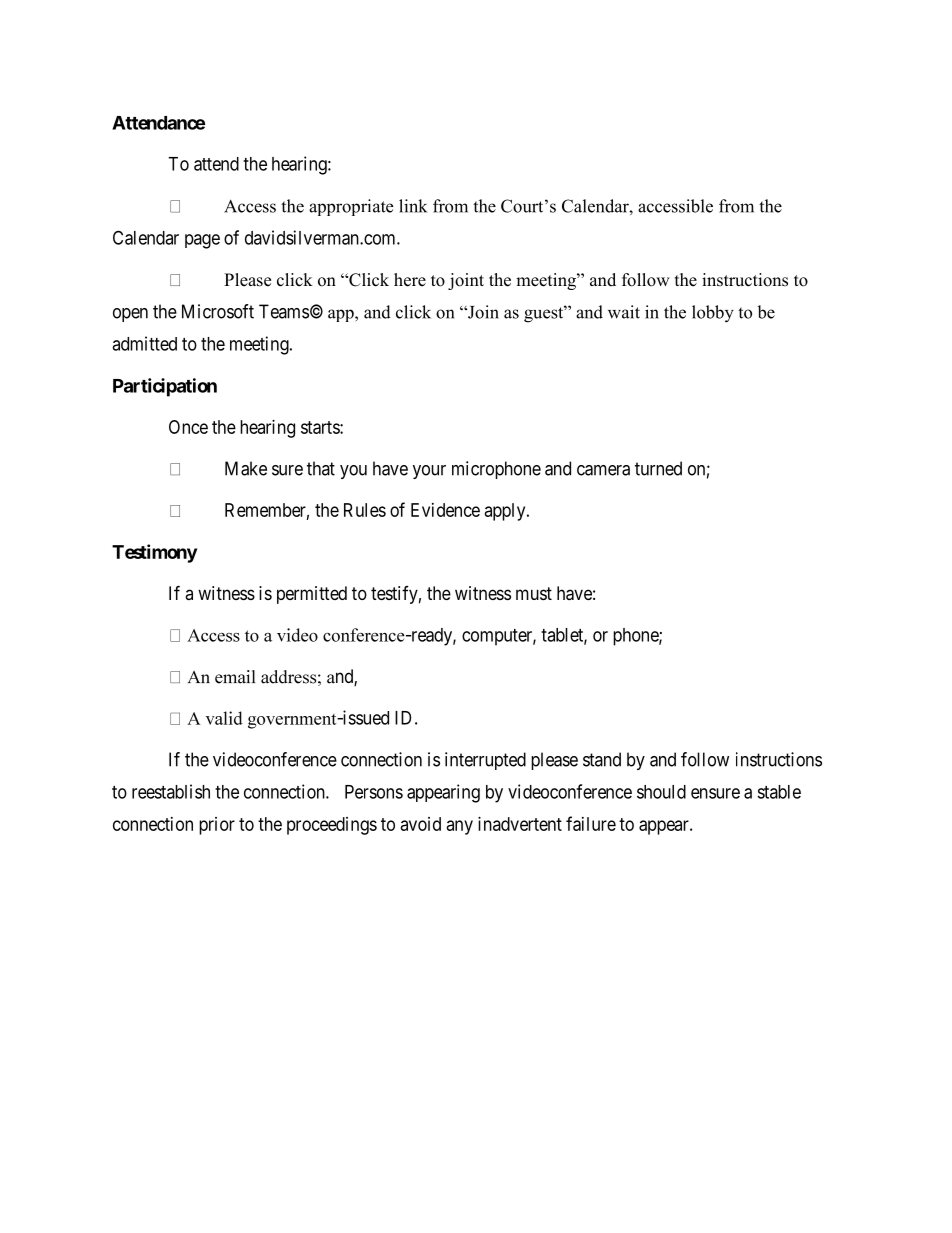 This page has height=1233, width=952. What do you see at coordinates (534, 593) in the page?
I see `must` at bounding box center [534, 593].
